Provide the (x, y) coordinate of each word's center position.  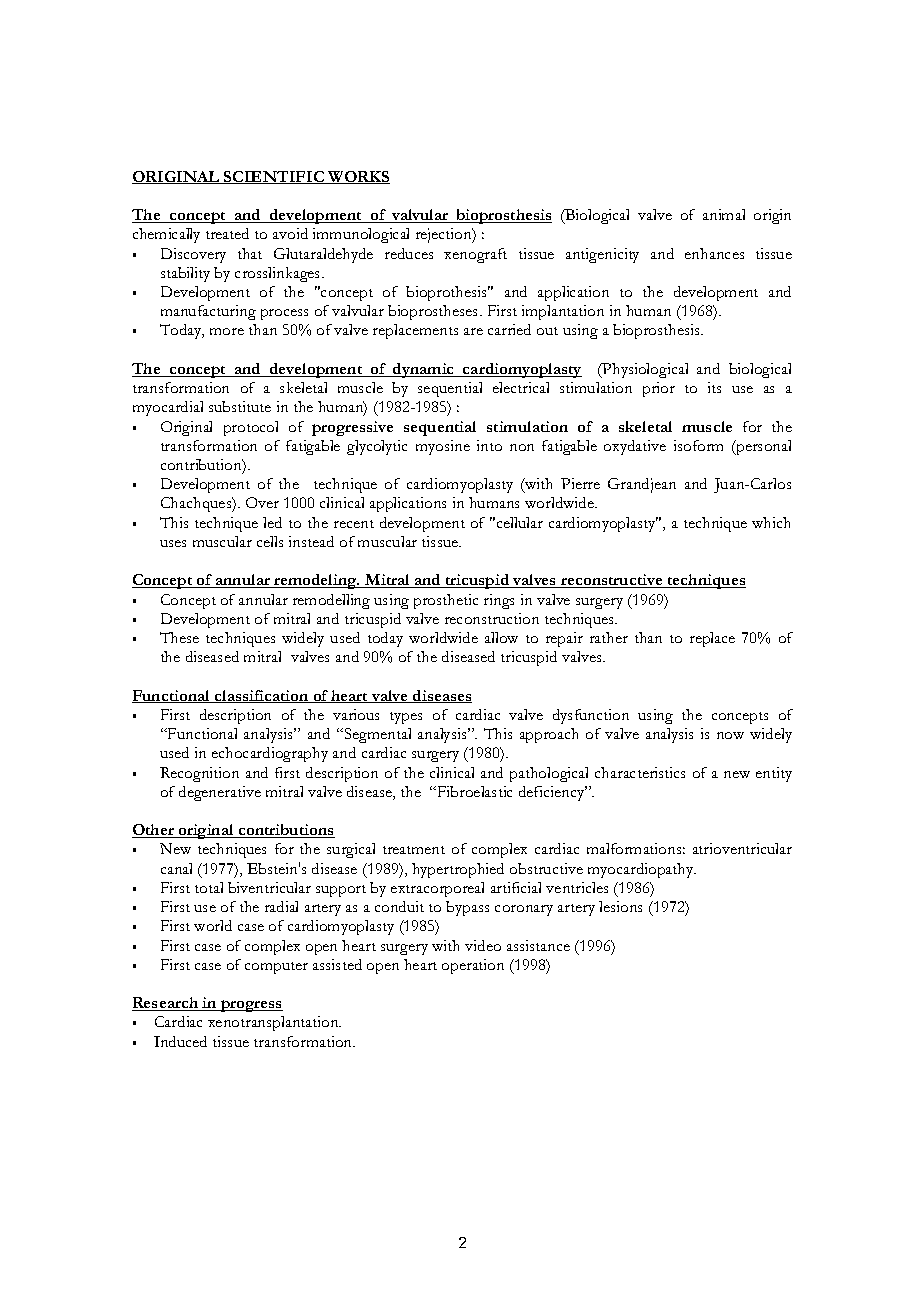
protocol (251, 428)
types (406, 718)
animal (724, 214)
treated (227, 233)
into (489, 445)
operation (473, 966)
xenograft (475, 255)
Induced (180, 1041)
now (730, 735)
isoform (698, 445)
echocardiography (270, 754)
